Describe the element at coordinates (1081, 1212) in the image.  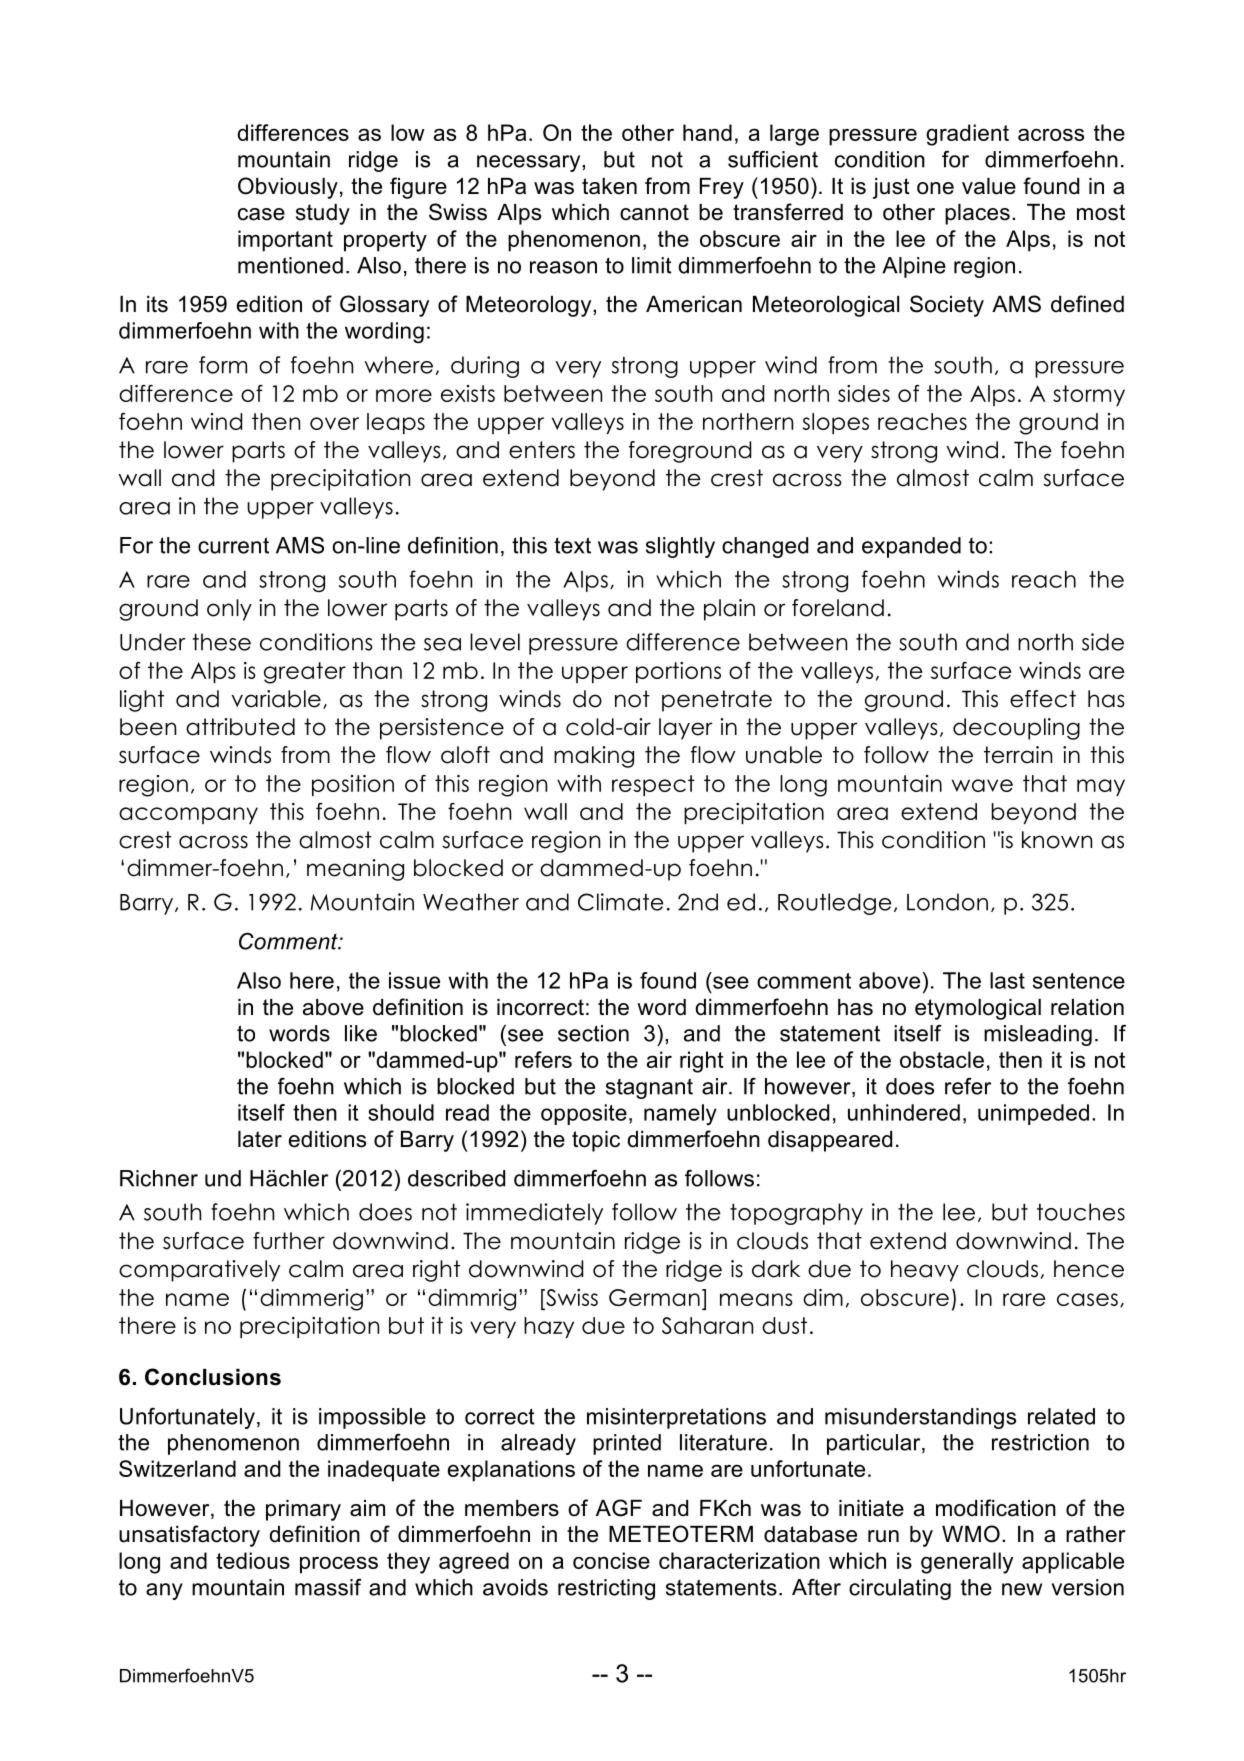
I see `touches` at that location.
